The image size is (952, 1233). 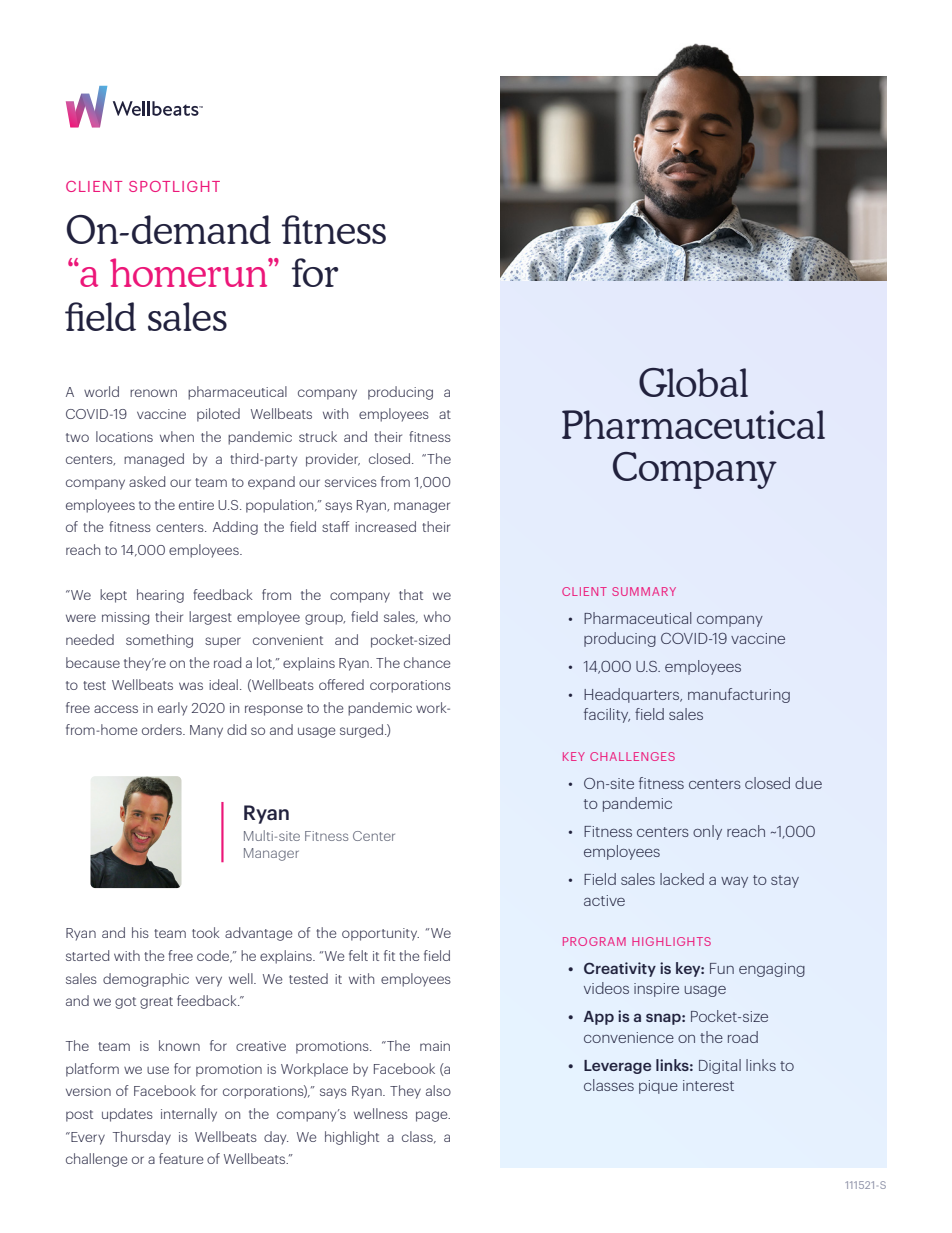 What do you see at coordinates (174, 186) in the screenshot?
I see `SPOTLIGHT` at bounding box center [174, 186].
